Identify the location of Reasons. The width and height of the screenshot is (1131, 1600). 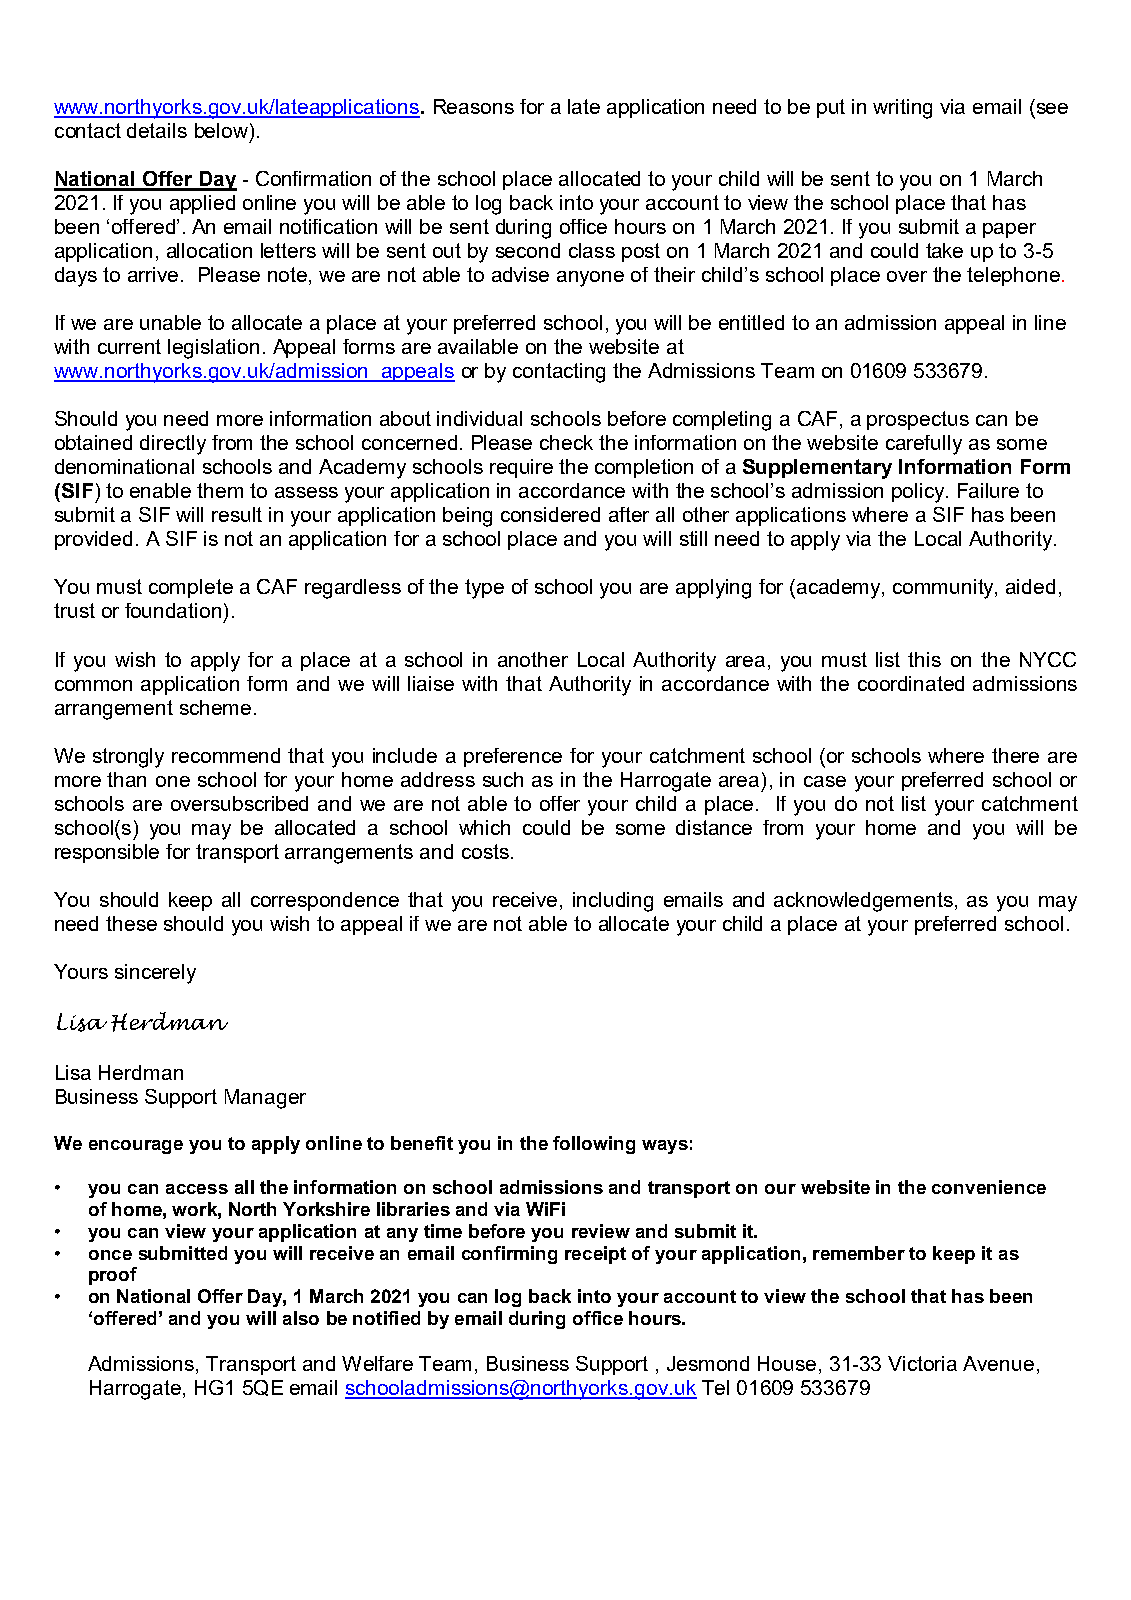
(474, 106).
